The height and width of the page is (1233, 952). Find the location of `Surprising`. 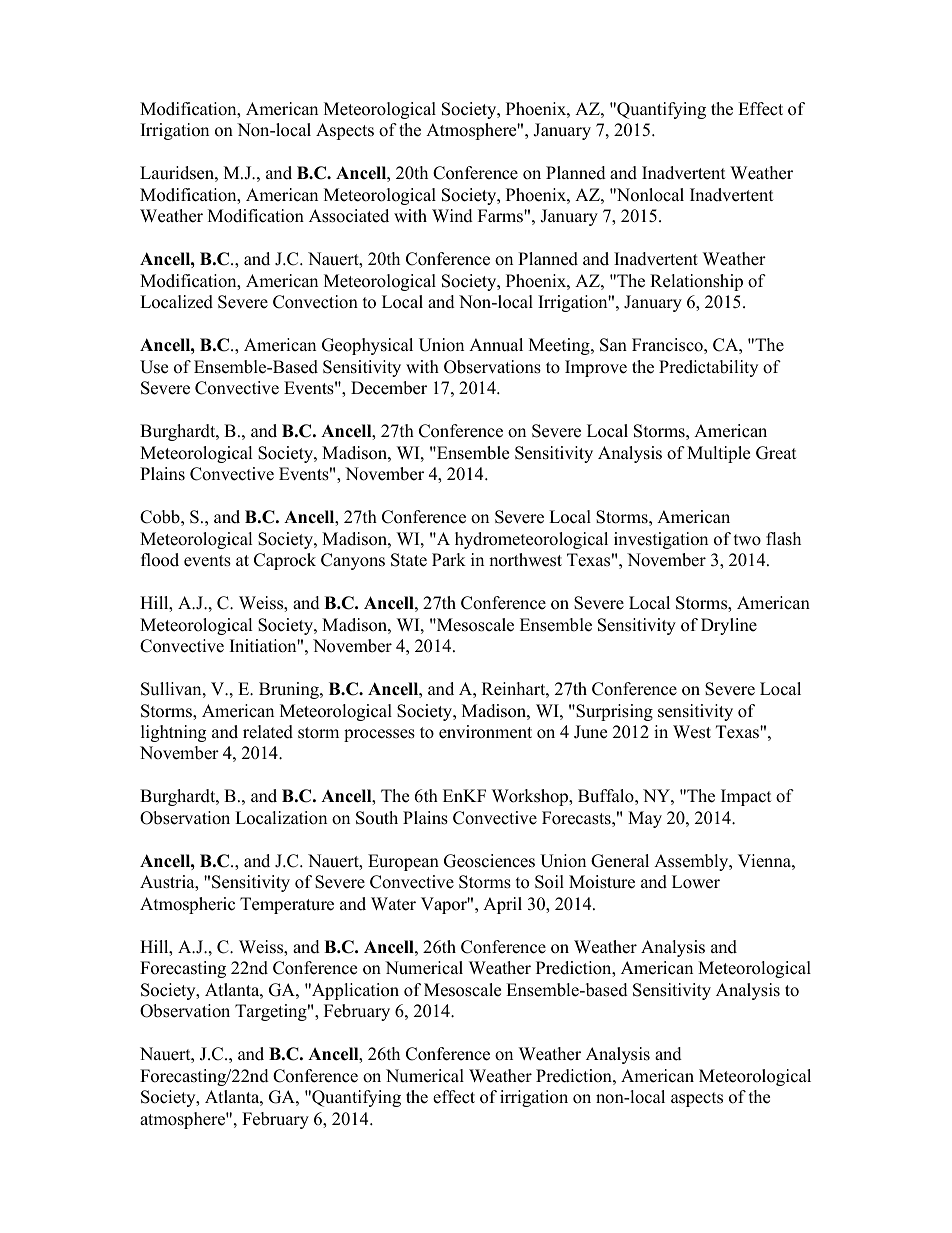

Surprising is located at coordinates (613, 712).
